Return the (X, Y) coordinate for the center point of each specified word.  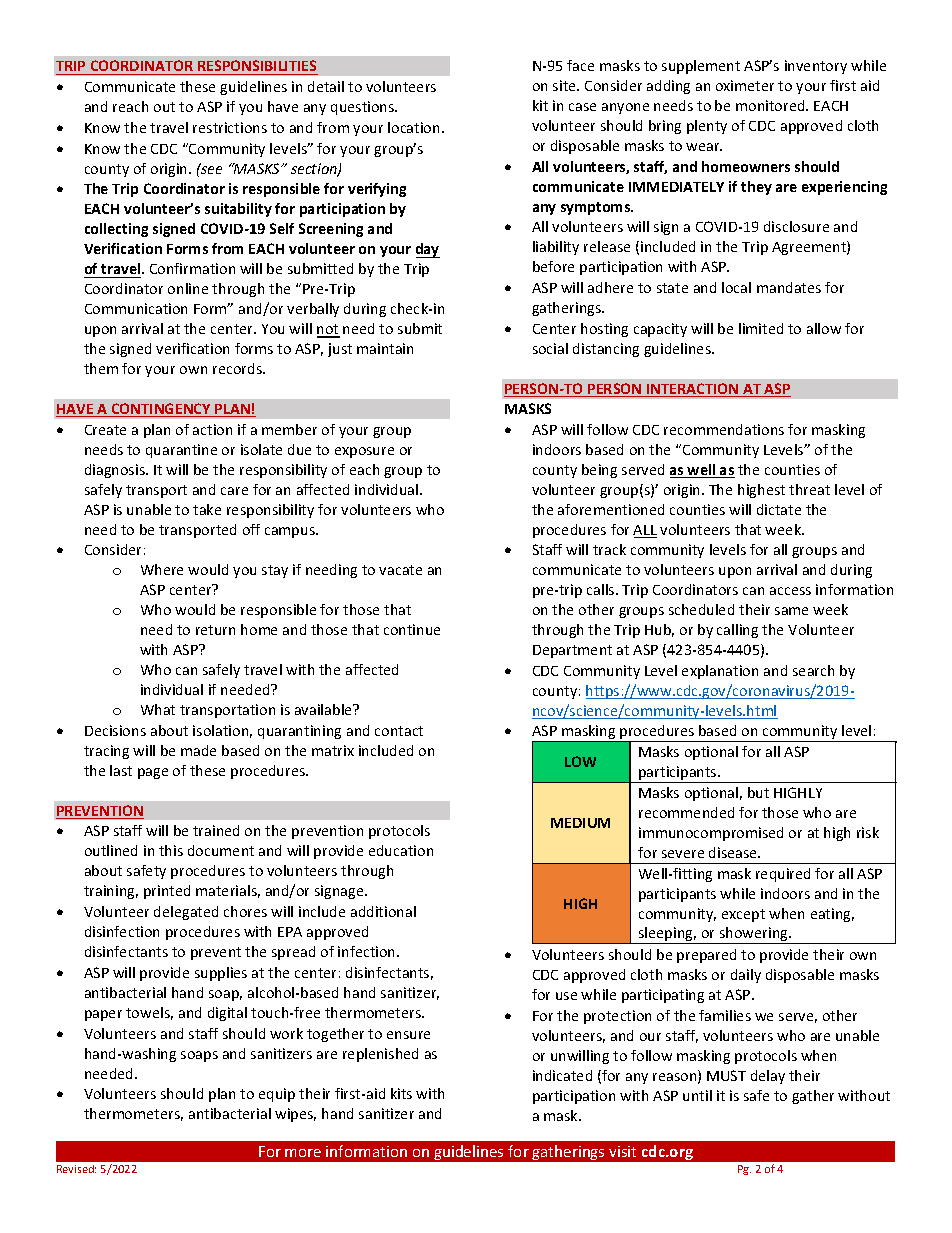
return (215, 630)
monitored (771, 105)
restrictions (230, 127)
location (413, 127)
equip (277, 1095)
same (791, 611)
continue (412, 629)
